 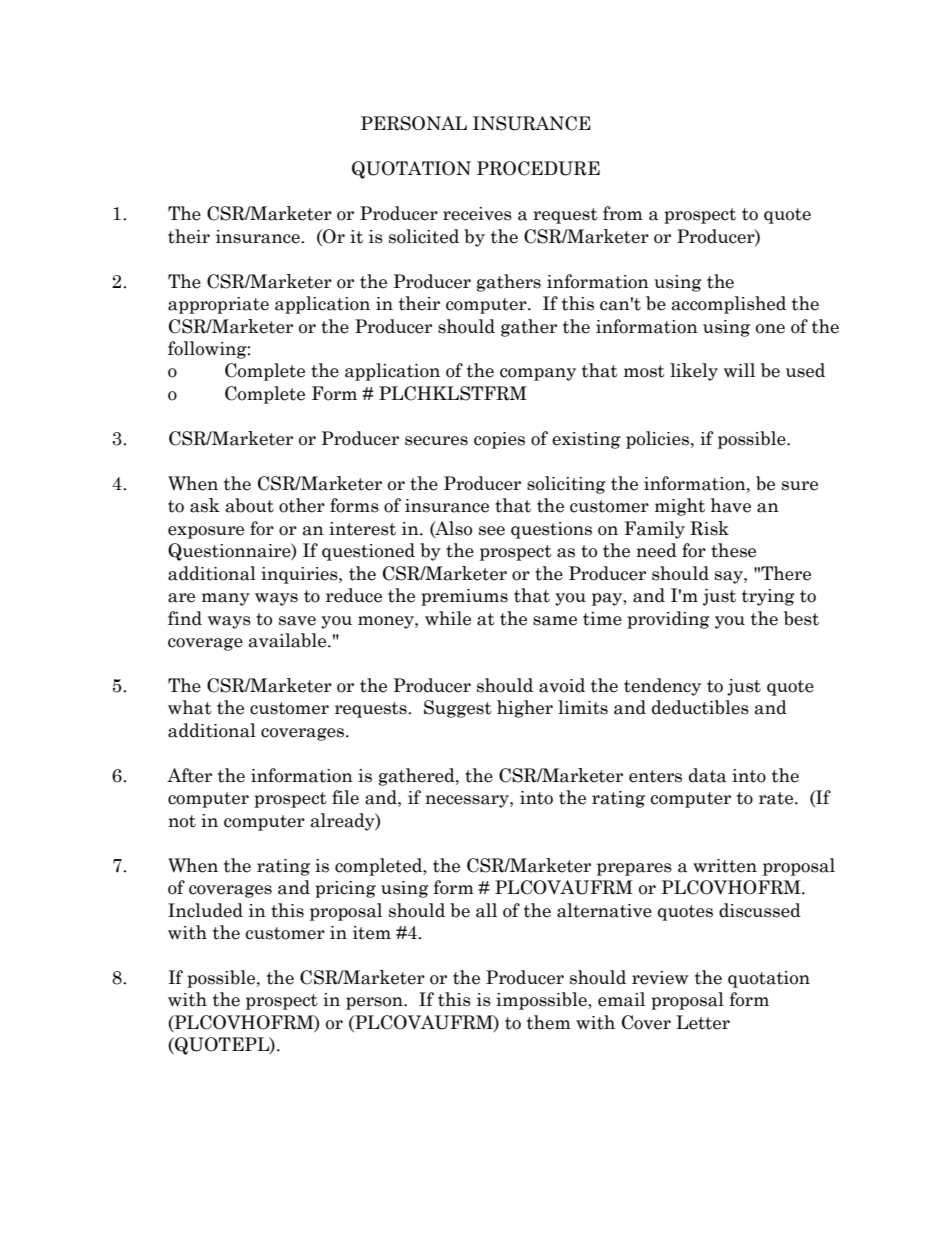 What do you see at coordinates (549, 1022) in the page?
I see `them` at bounding box center [549, 1022].
